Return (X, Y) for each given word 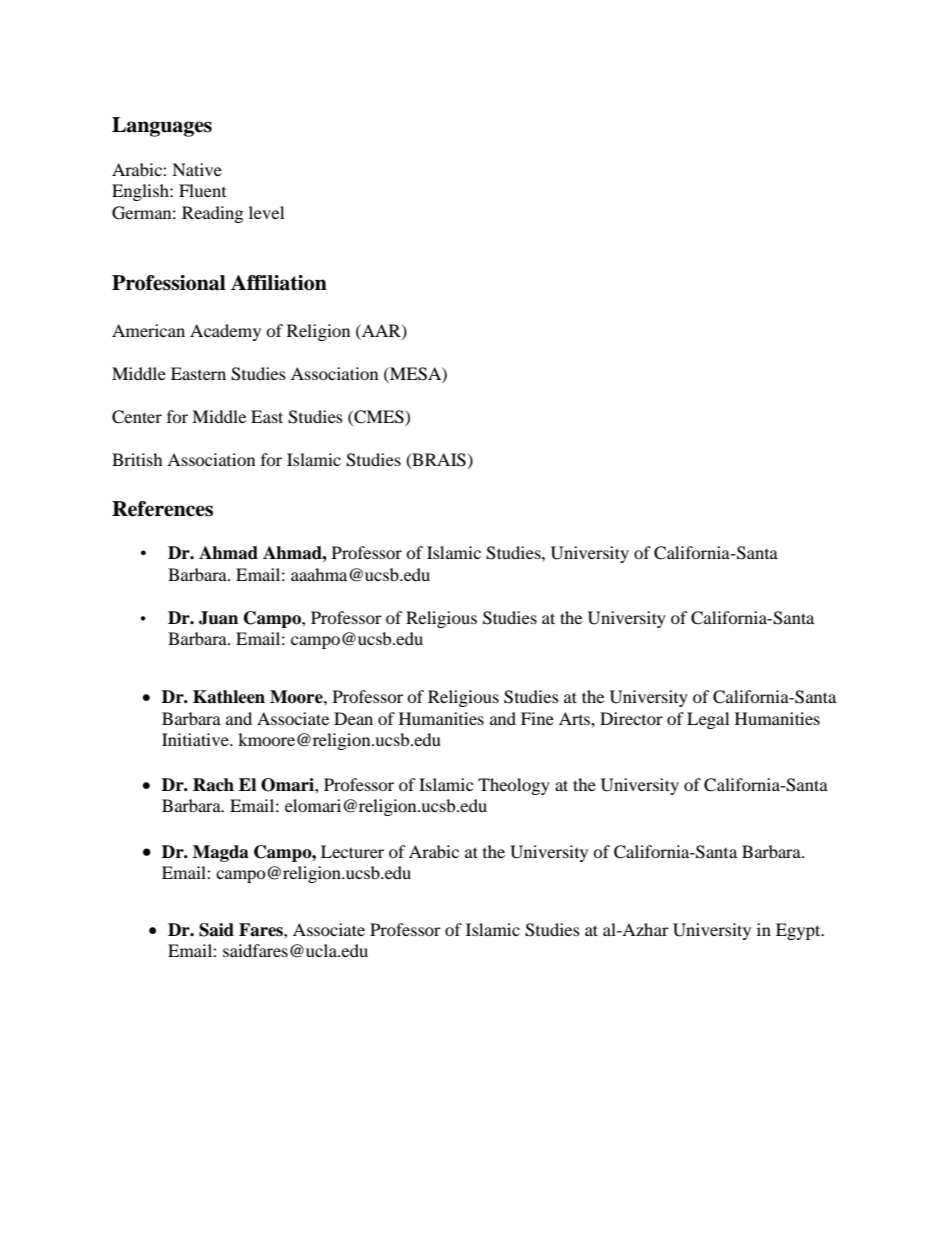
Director (631, 718)
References (162, 509)
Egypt (799, 931)
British (137, 459)
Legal (708, 720)
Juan (218, 618)
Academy (225, 332)
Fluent (202, 190)
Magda (221, 853)
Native (197, 169)
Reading (212, 214)
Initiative (196, 739)
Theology (514, 786)
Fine (537, 718)
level (266, 212)
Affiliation (279, 283)
